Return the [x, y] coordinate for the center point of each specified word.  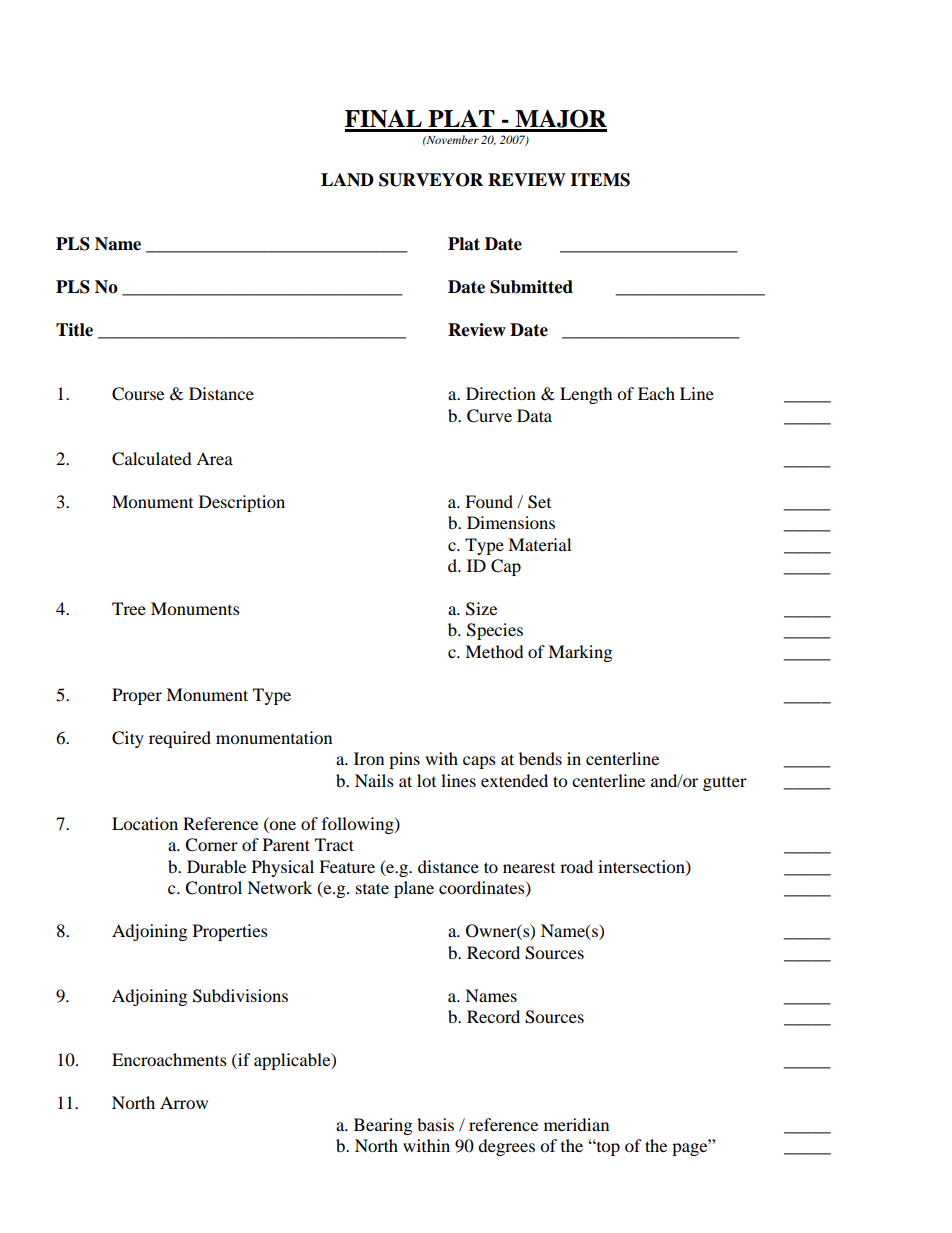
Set [539, 502]
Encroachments [169, 1059]
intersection [642, 867]
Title [74, 330]
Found [489, 501]
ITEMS [600, 180]
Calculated [152, 459]
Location [145, 823]
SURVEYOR [431, 180]
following [359, 825]
